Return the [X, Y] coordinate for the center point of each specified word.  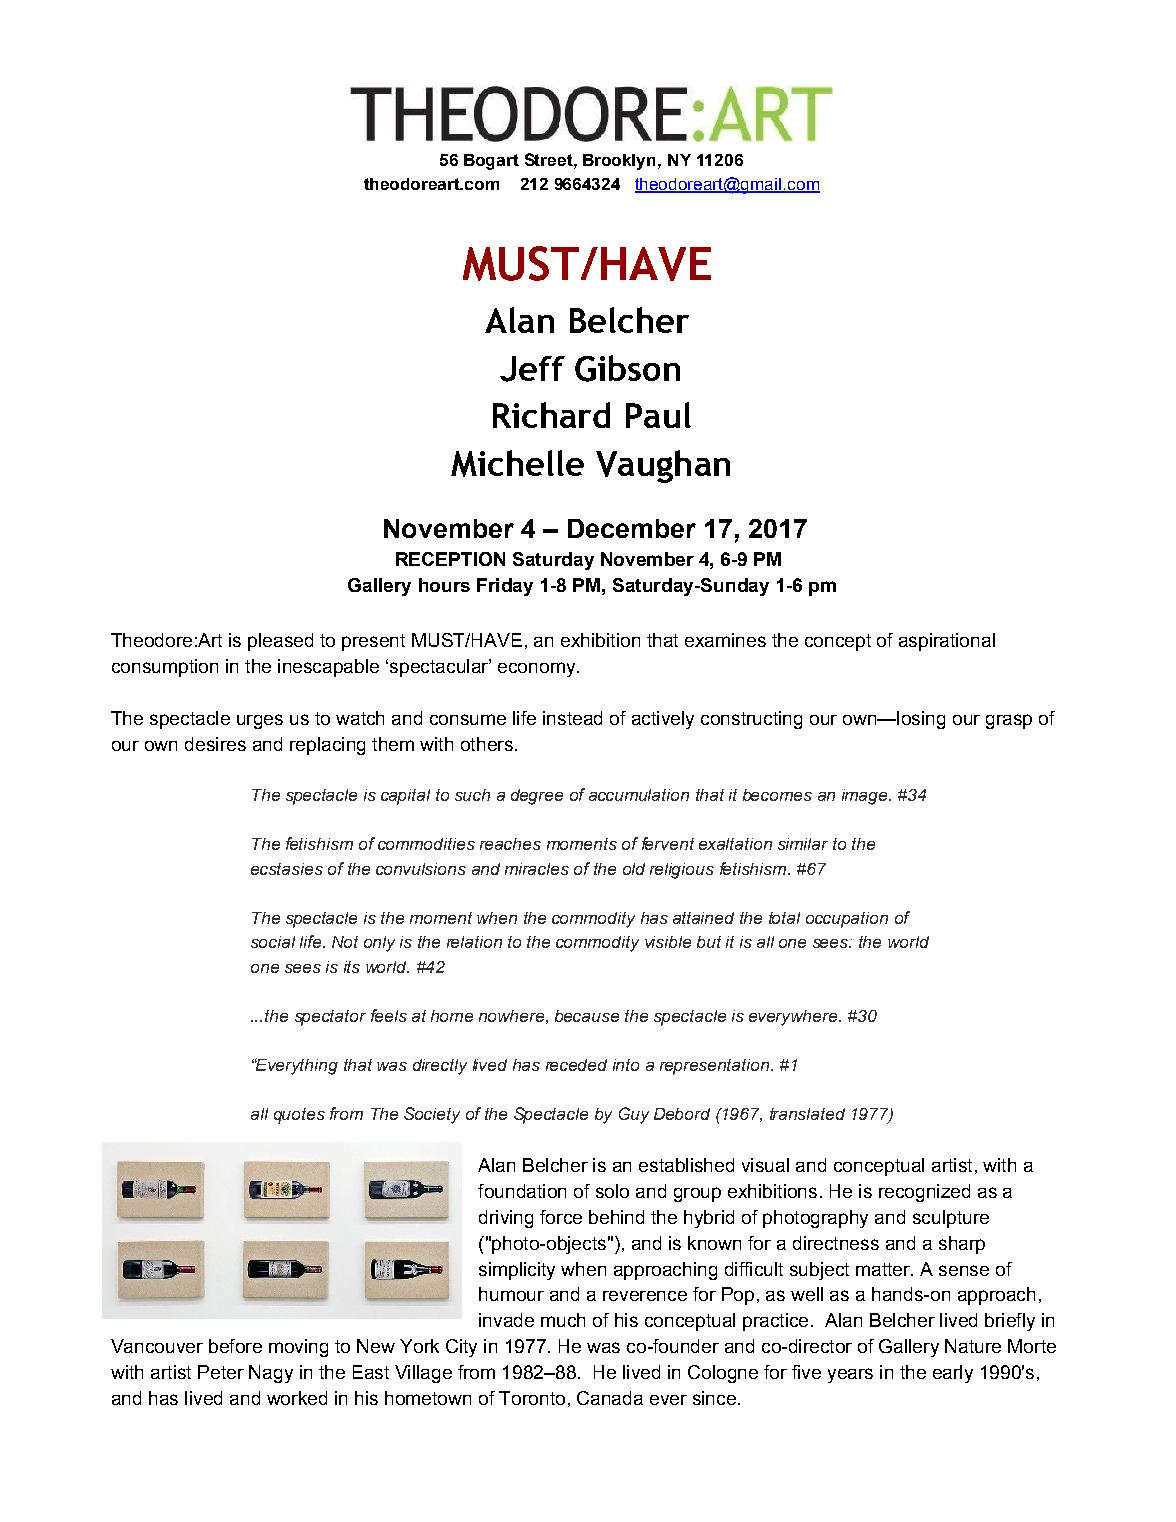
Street [550, 159]
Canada [610, 1398]
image [866, 797]
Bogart [491, 162]
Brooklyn [621, 162]
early [953, 1374]
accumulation [639, 795]
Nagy [271, 1374]
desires [215, 744]
